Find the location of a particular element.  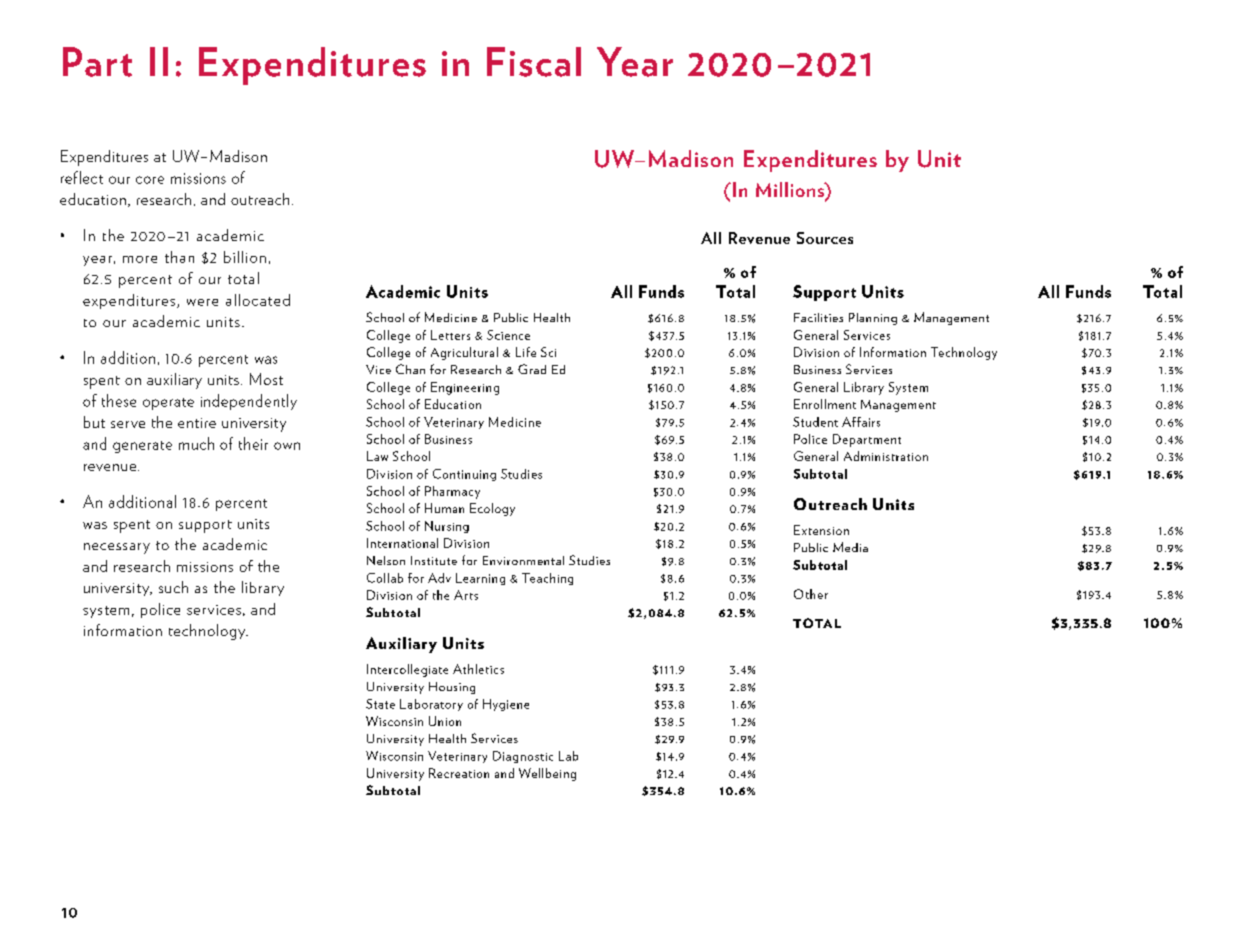

State is located at coordinates (380, 704).
